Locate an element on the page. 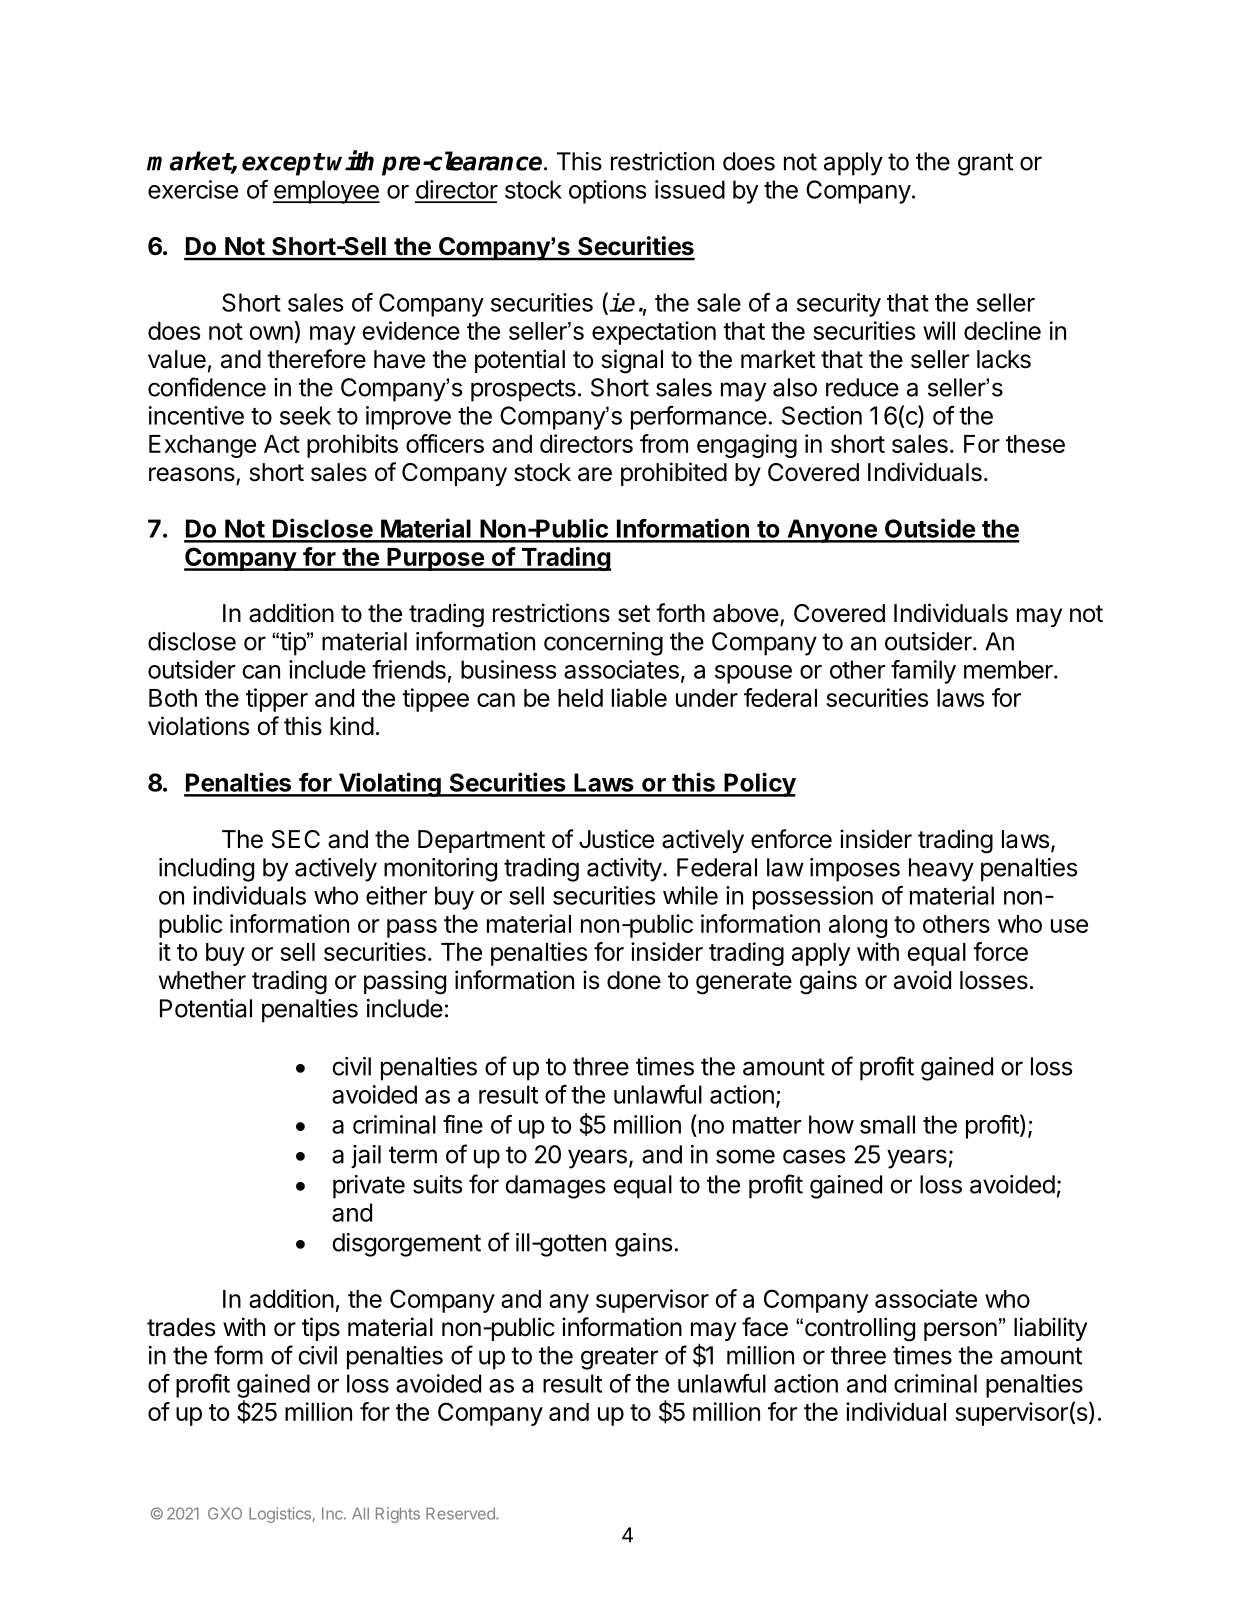  done is located at coordinates (634, 980).
